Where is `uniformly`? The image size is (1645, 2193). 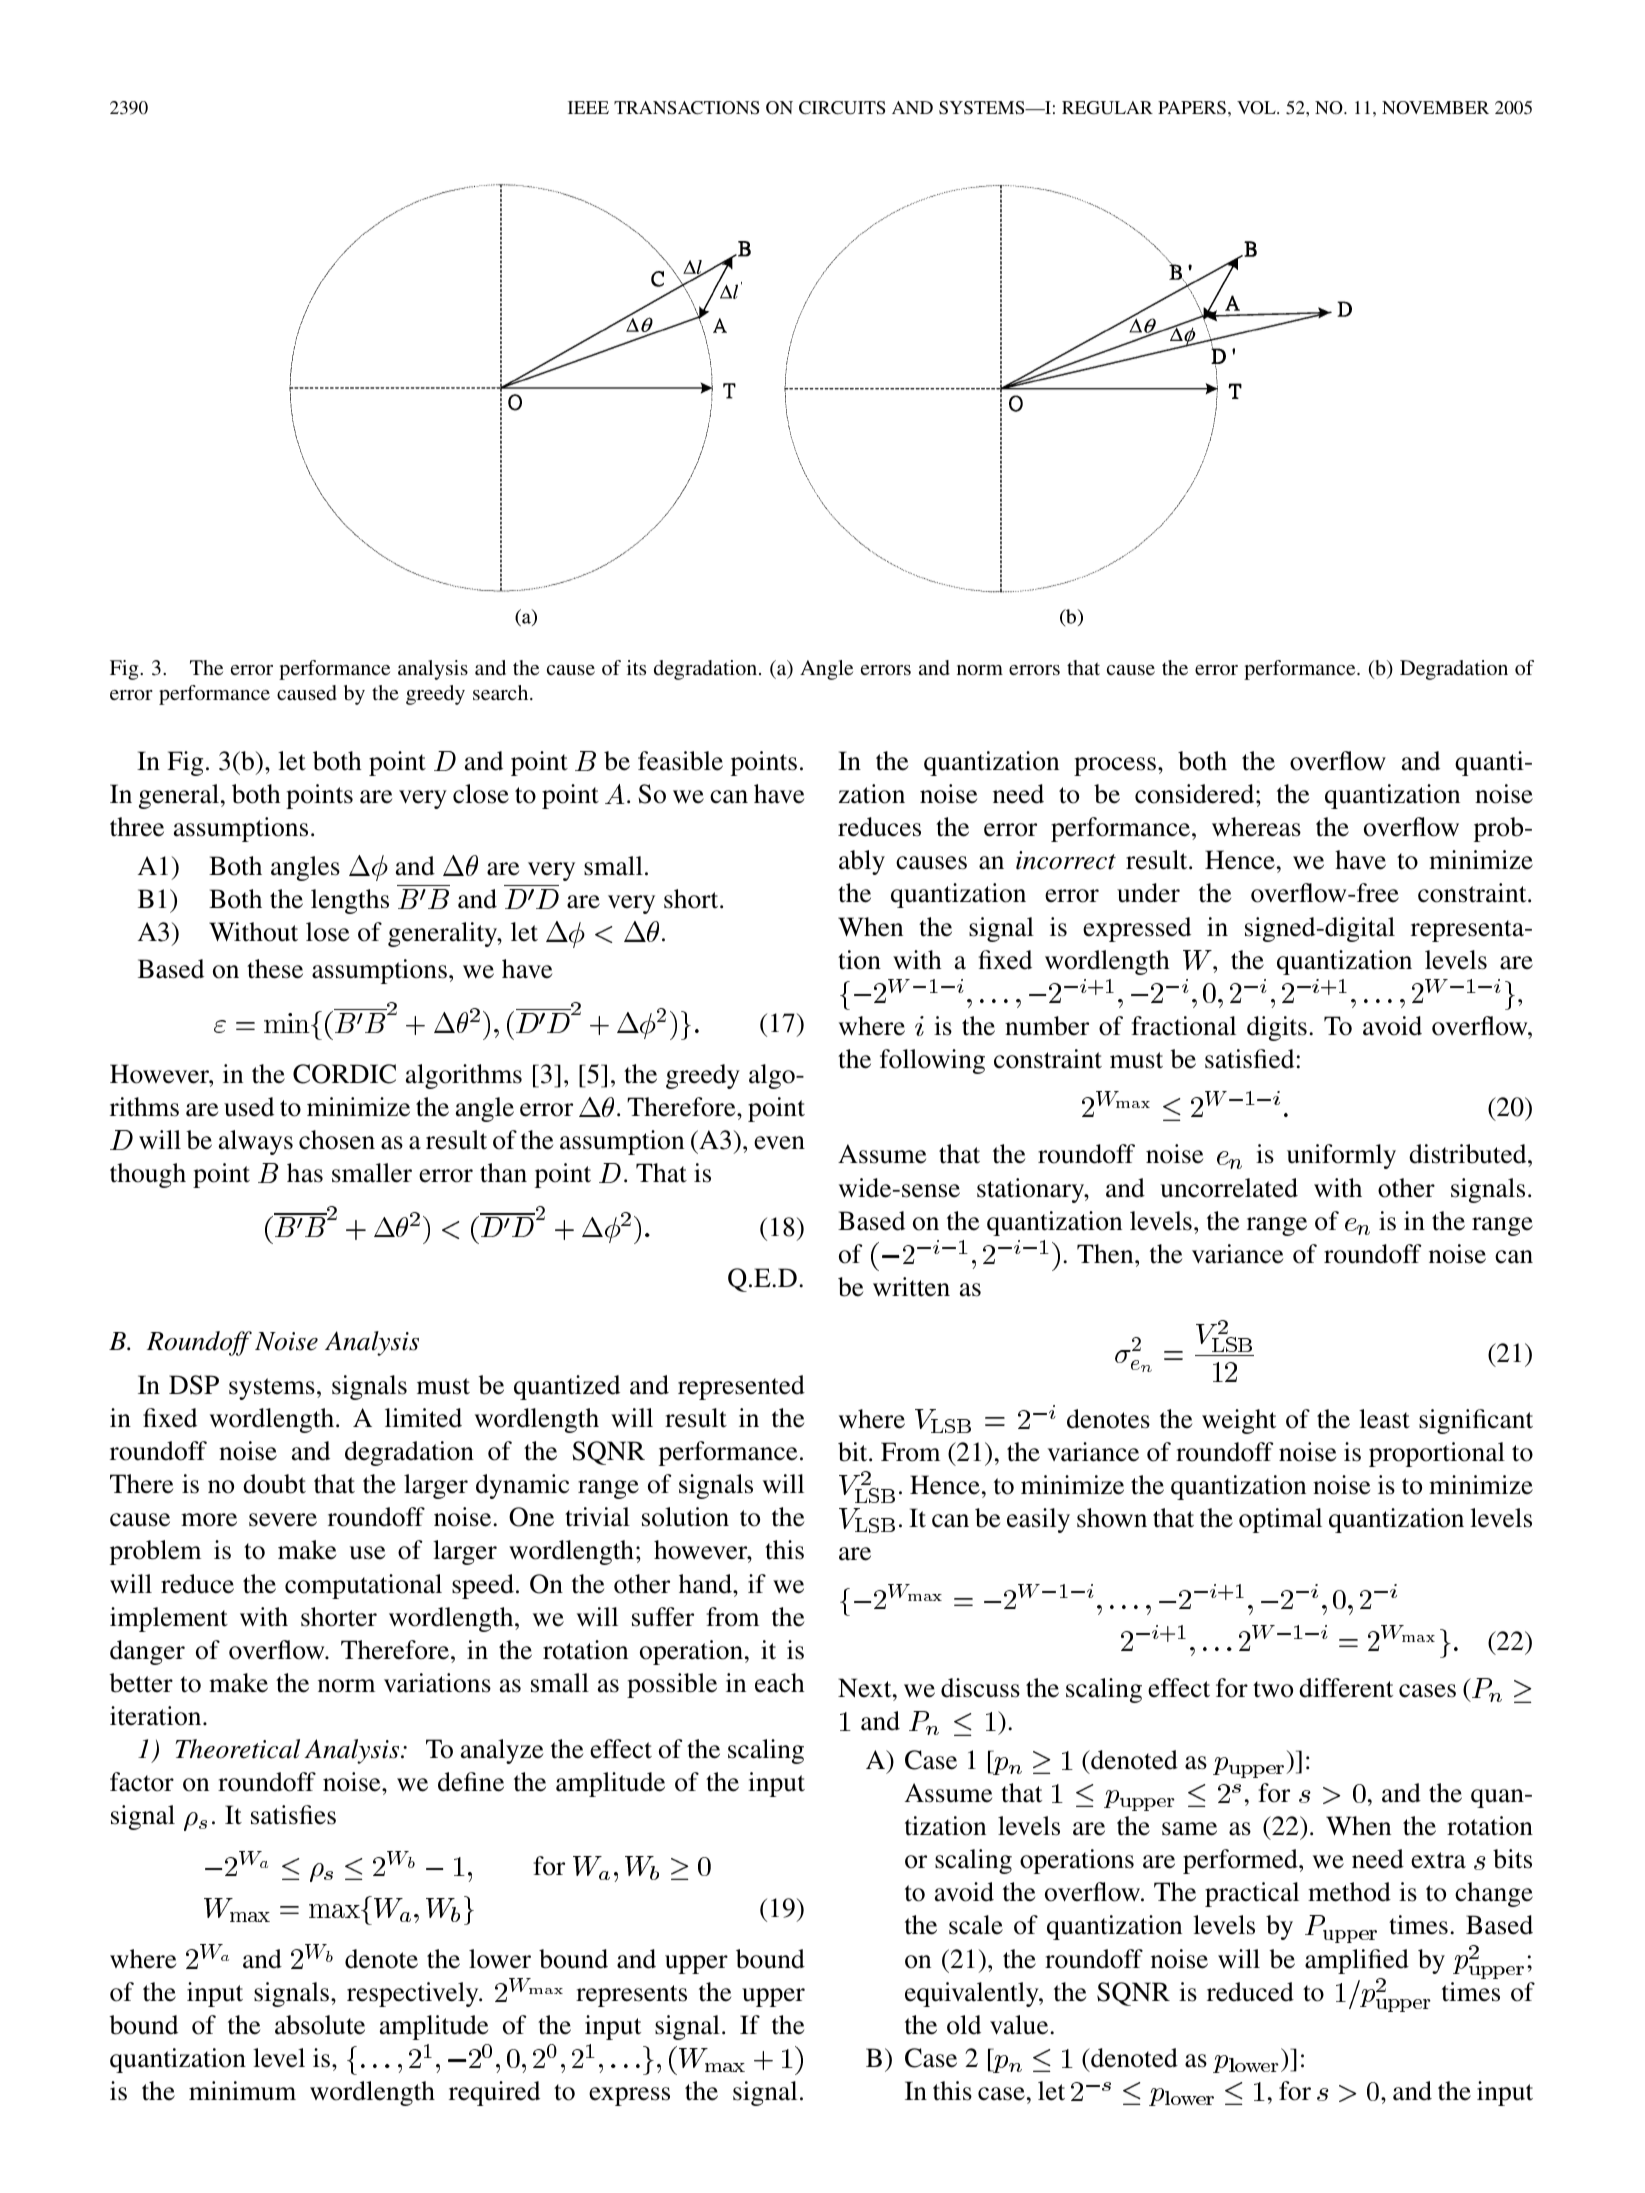
uniformly is located at coordinates (1341, 1156).
